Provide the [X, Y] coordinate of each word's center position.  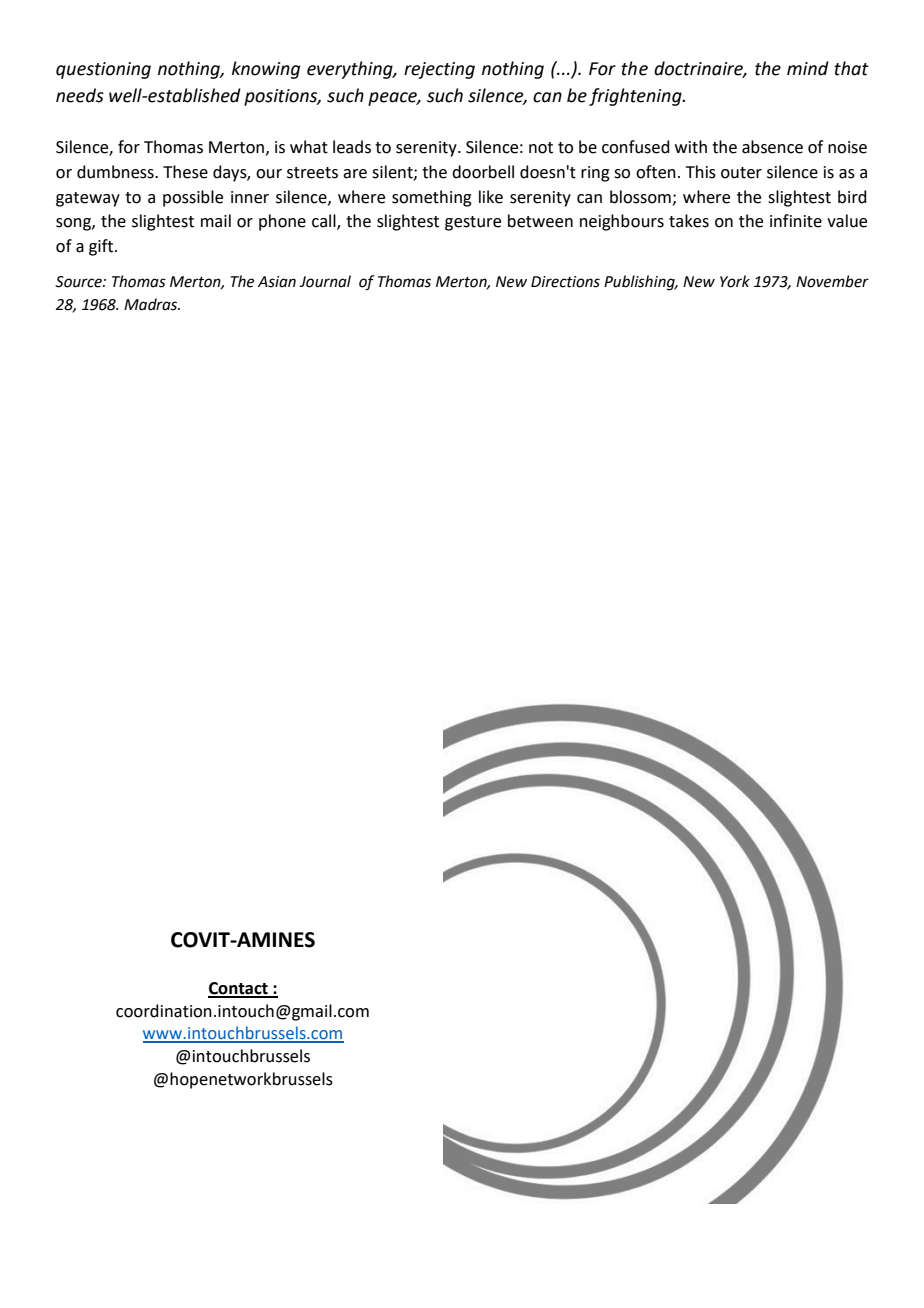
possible [193, 198]
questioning [103, 70]
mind [808, 68]
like [491, 197]
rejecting [439, 70]
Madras [152, 304]
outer [741, 173]
